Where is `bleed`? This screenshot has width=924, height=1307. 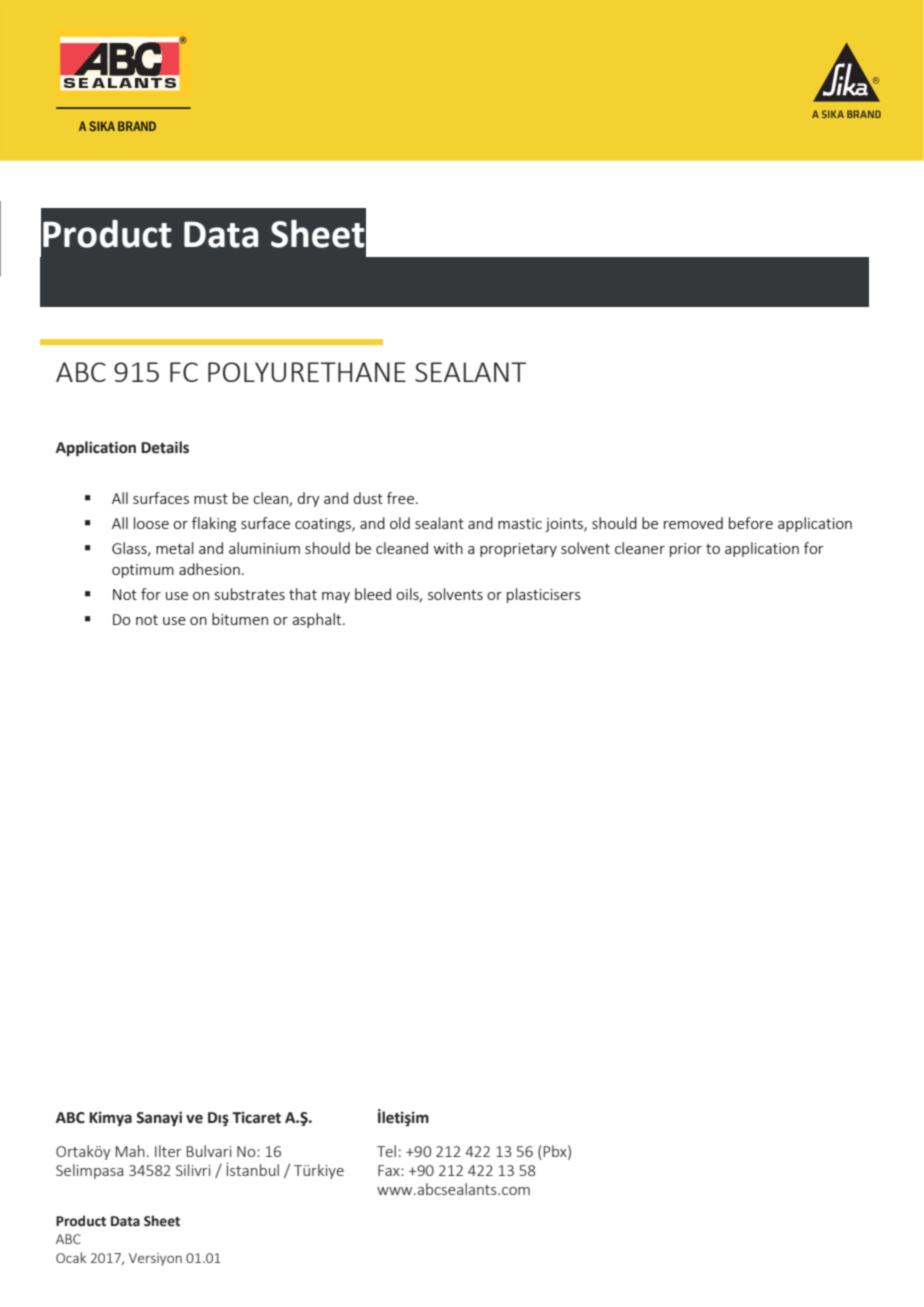
bleed is located at coordinates (373, 594).
